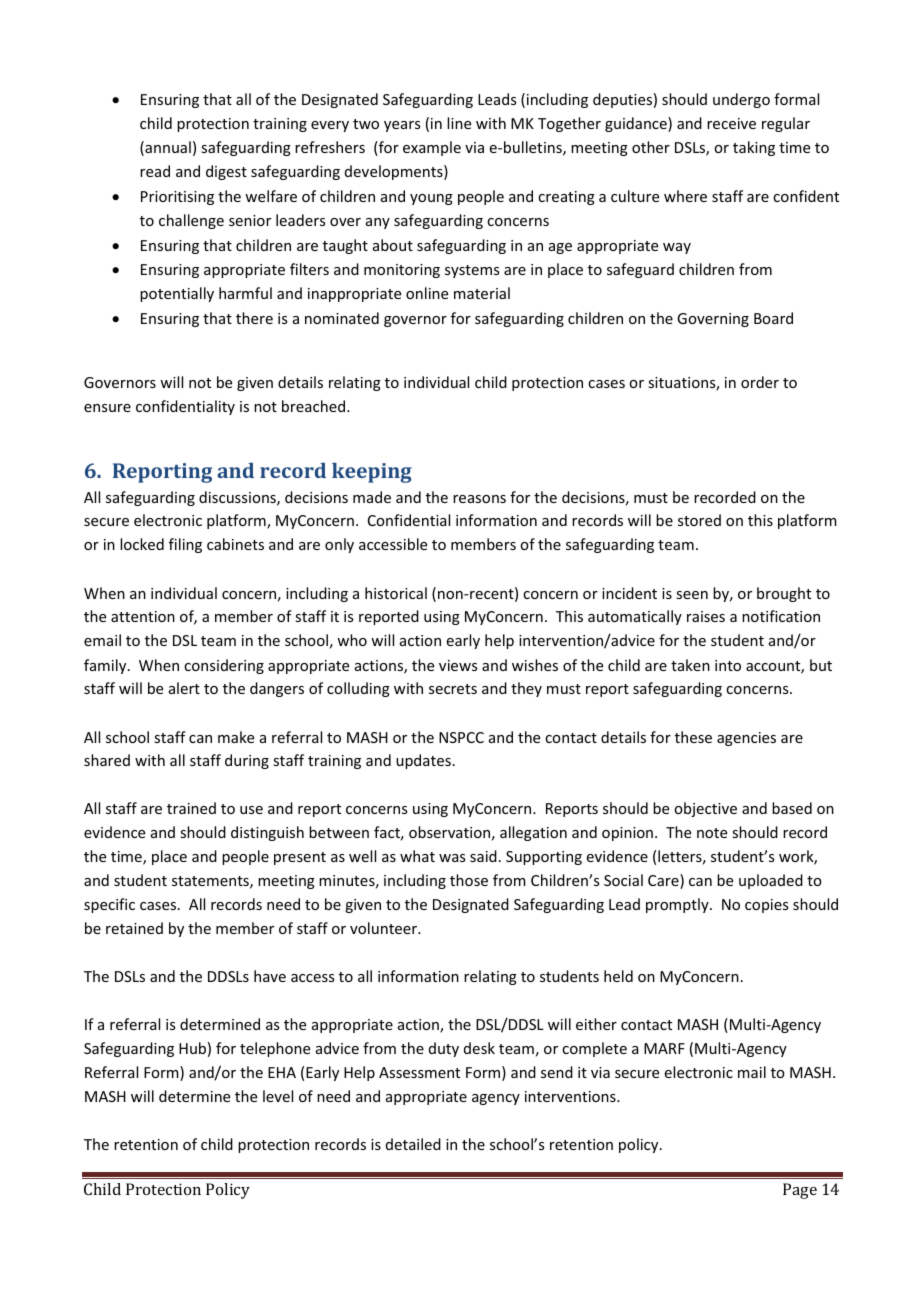 Image resolution: width=924 pixels, height=1308 pixels. Describe the element at coordinates (479, 499) in the image. I see `reasons` at that location.
